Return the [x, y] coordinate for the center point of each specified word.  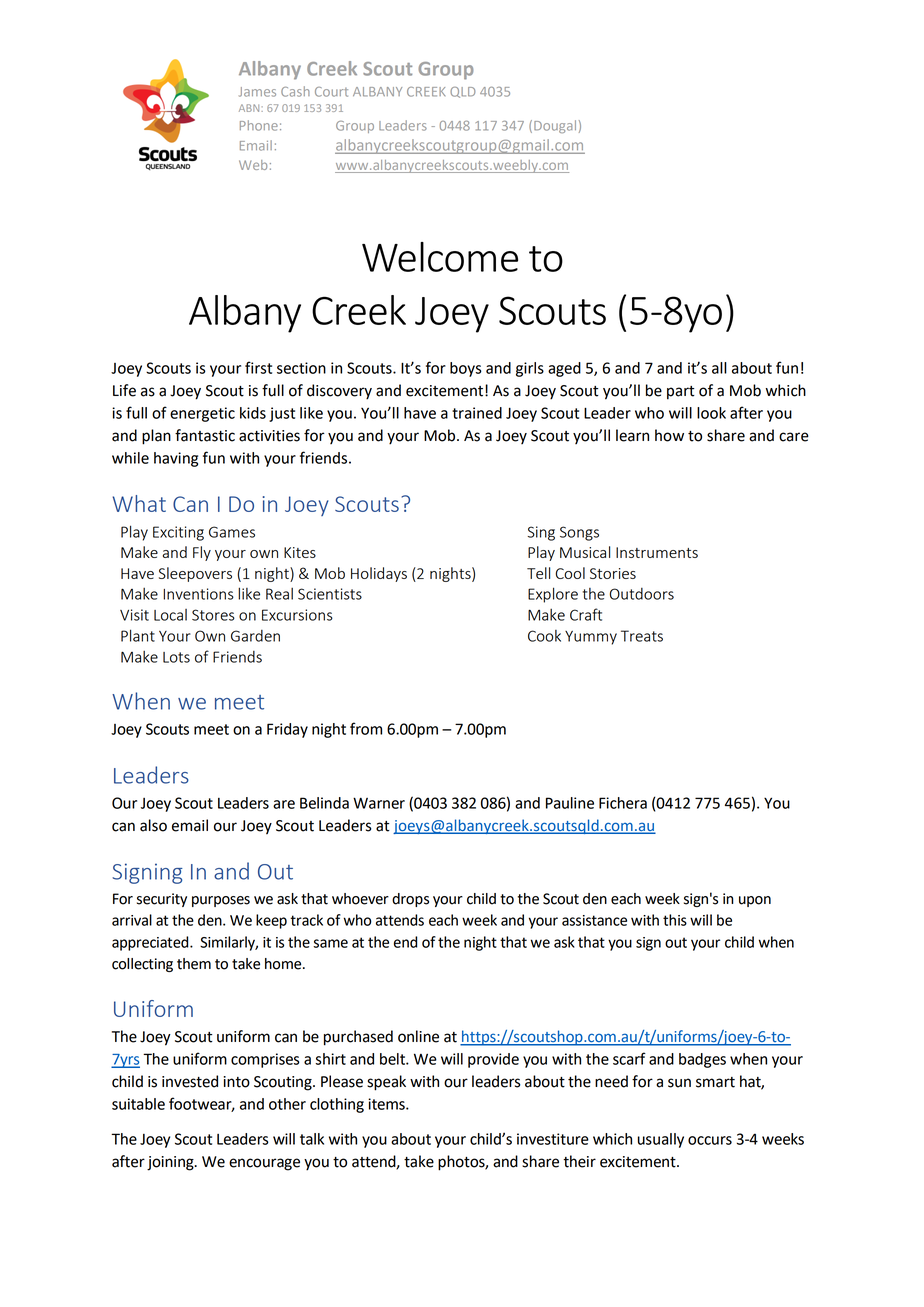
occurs [710, 1140]
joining [171, 1163]
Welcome [440, 257]
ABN [250, 108]
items [387, 1104]
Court [331, 92]
